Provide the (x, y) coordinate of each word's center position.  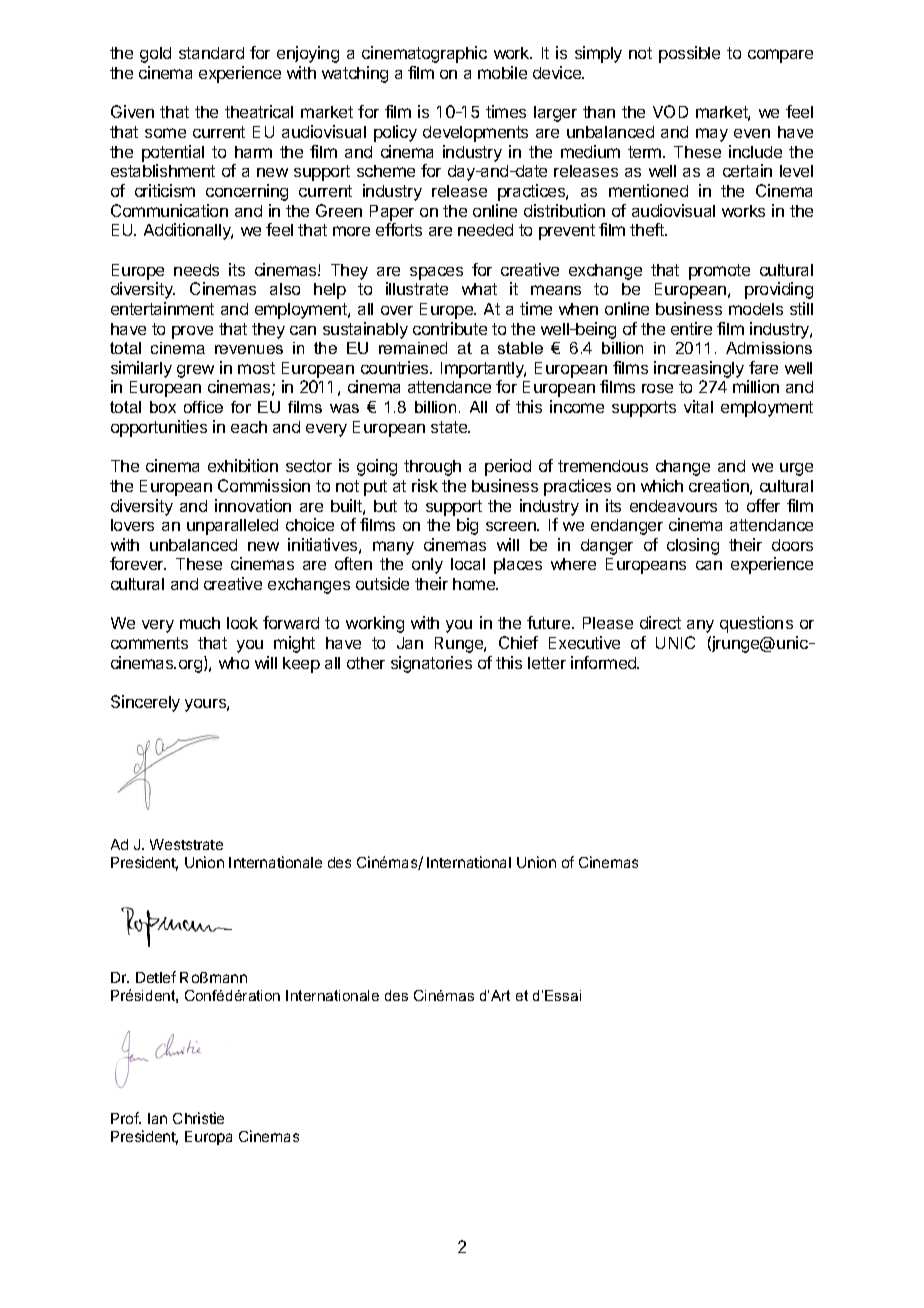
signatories (431, 664)
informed (605, 662)
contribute (450, 328)
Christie (198, 1118)
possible (689, 54)
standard (211, 53)
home (475, 584)
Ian (157, 1118)
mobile (502, 72)
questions (756, 624)
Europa (208, 1138)
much (200, 623)
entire (691, 328)
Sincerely (145, 703)
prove (192, 332)
